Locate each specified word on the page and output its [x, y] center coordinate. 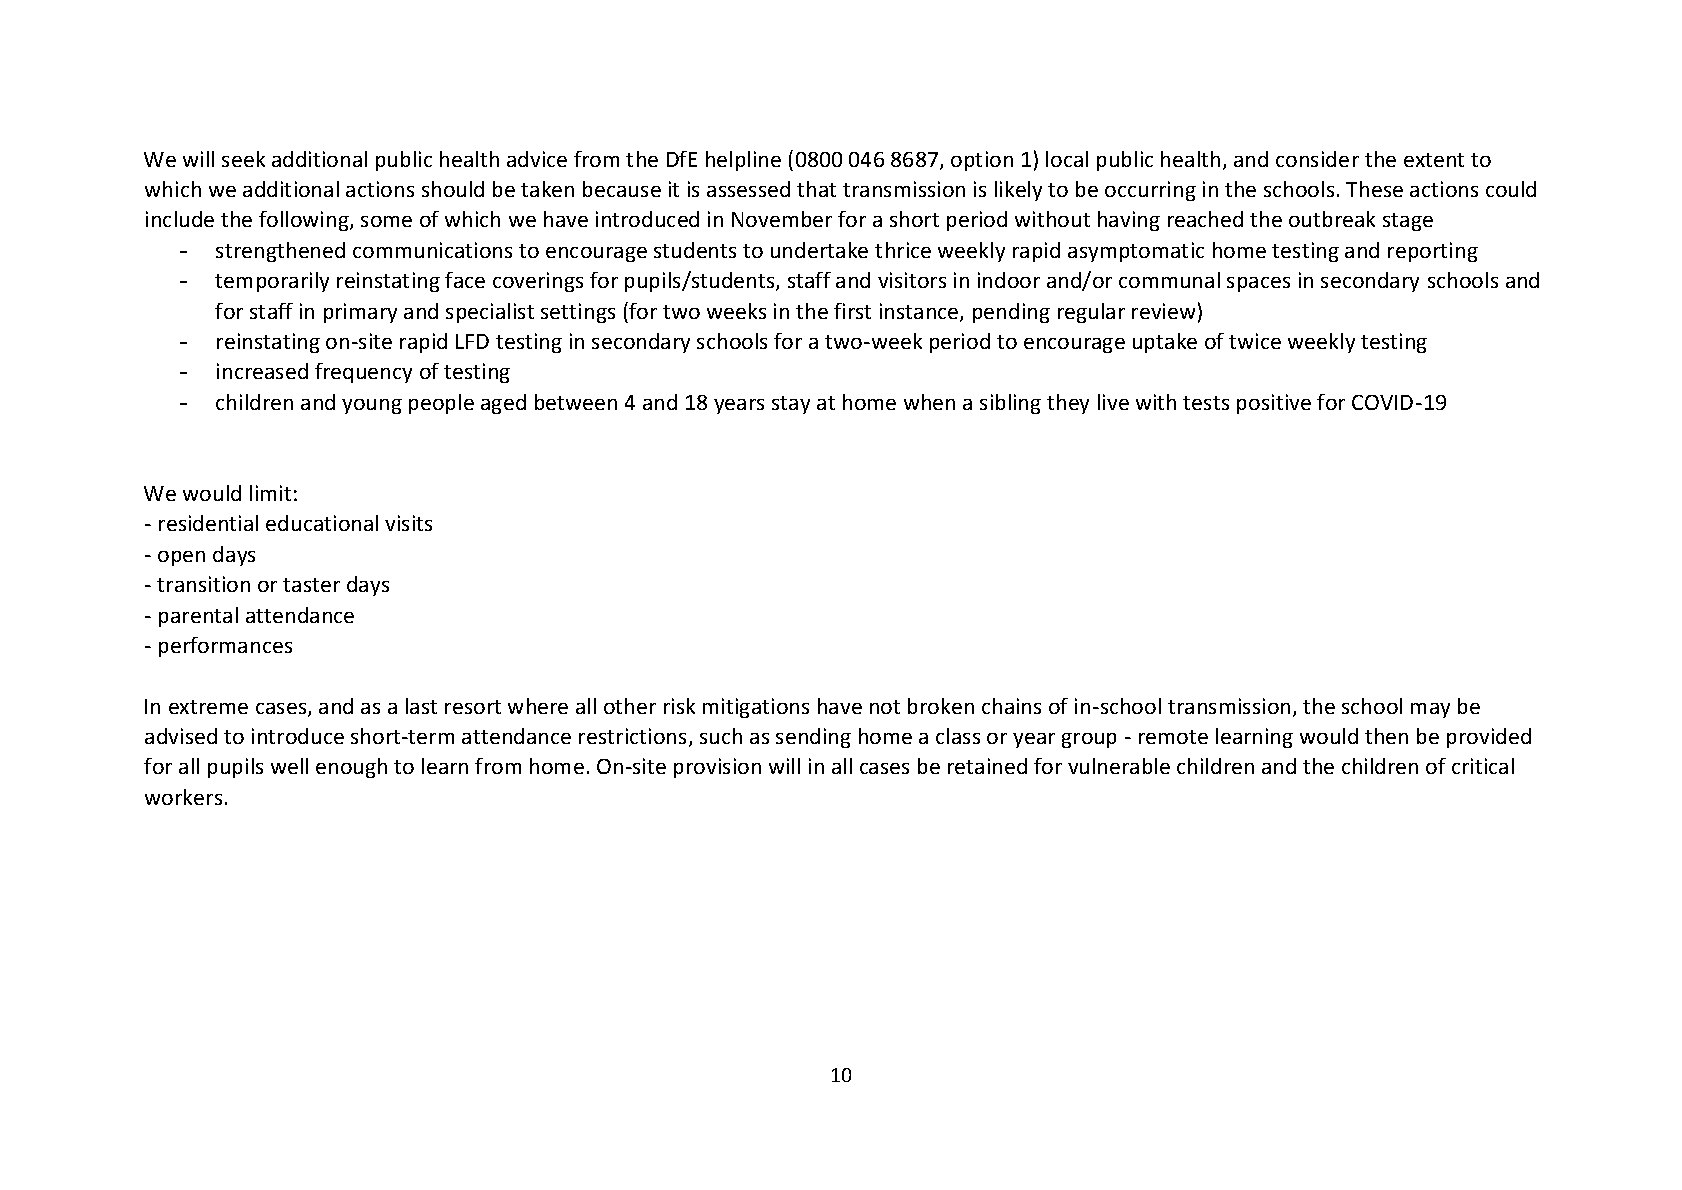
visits [408, 523]
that [816, 189]
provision [717, 768]
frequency [363, 373]
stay [791, 405]
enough [351, 768]
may [1430, 710]
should [453, 189]
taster [311, 585]
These [1374, 189]
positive [1274, 404]
